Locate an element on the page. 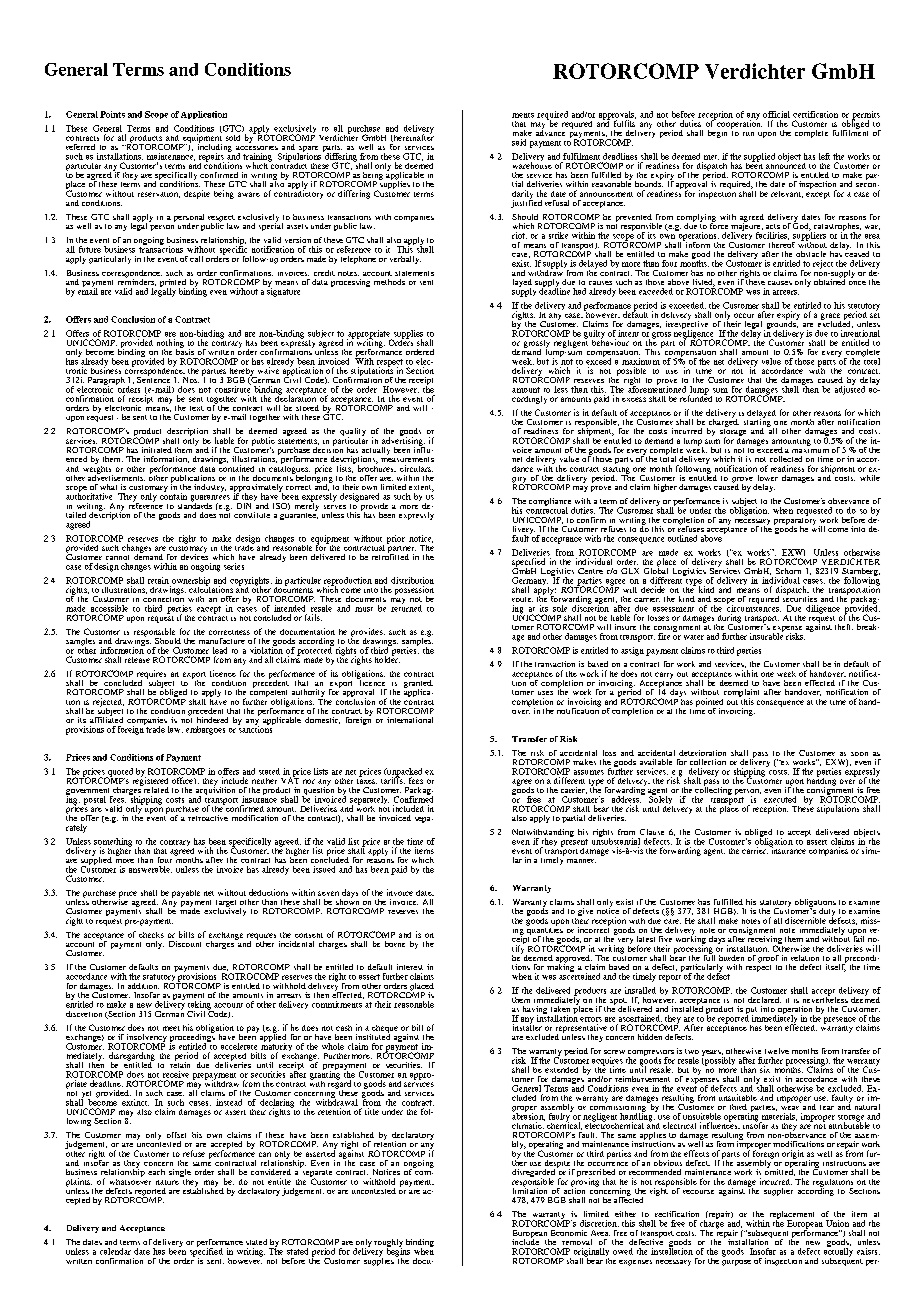 Image resolution: width=924 pixels, height=1308 pixels. holder is located at coordinates (387, 658).
